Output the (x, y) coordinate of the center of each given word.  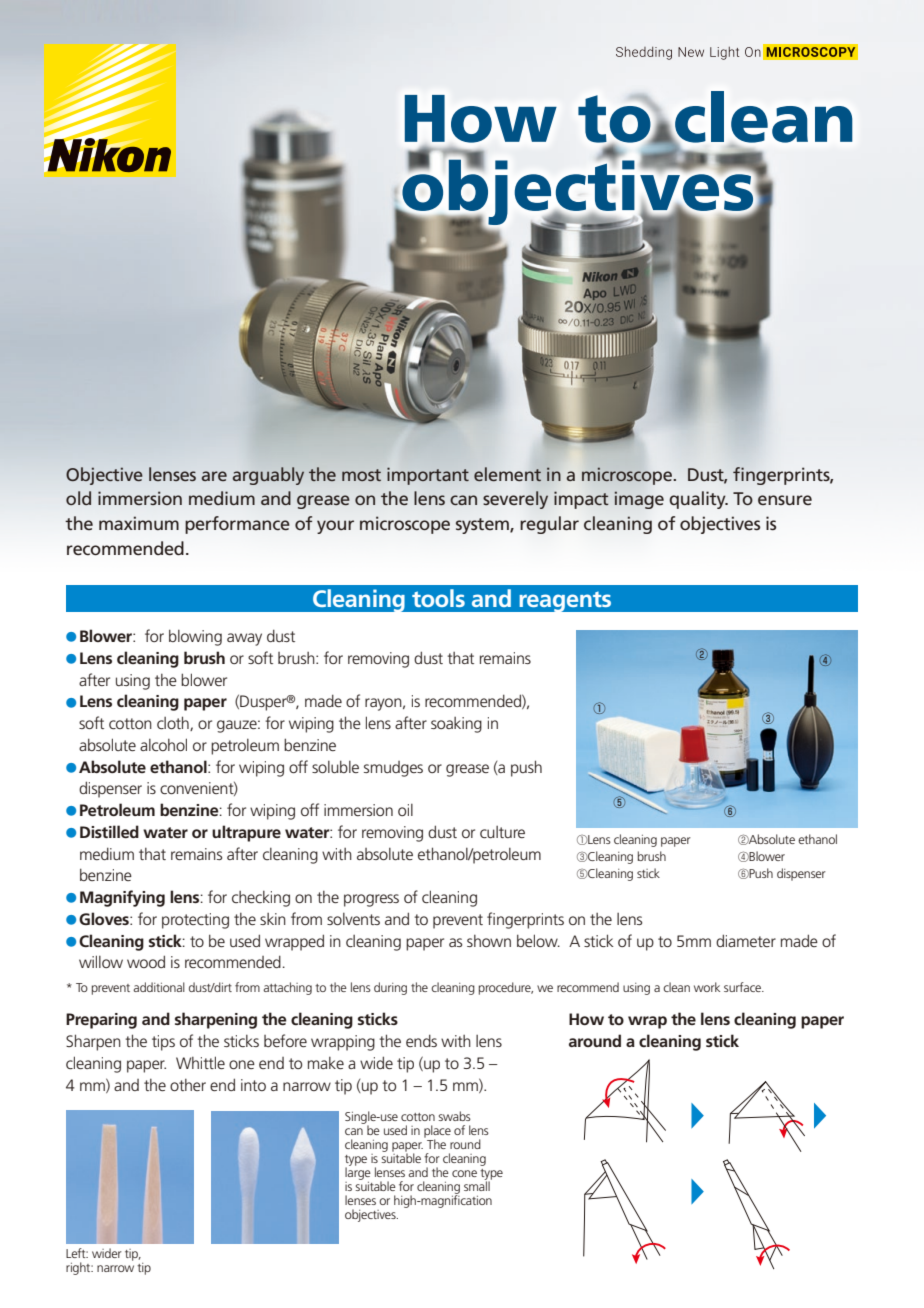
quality (698, 500)
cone (464, 1173)
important (428, 476)
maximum (139, 523)
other (188, 1085)
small (478, 1185)
